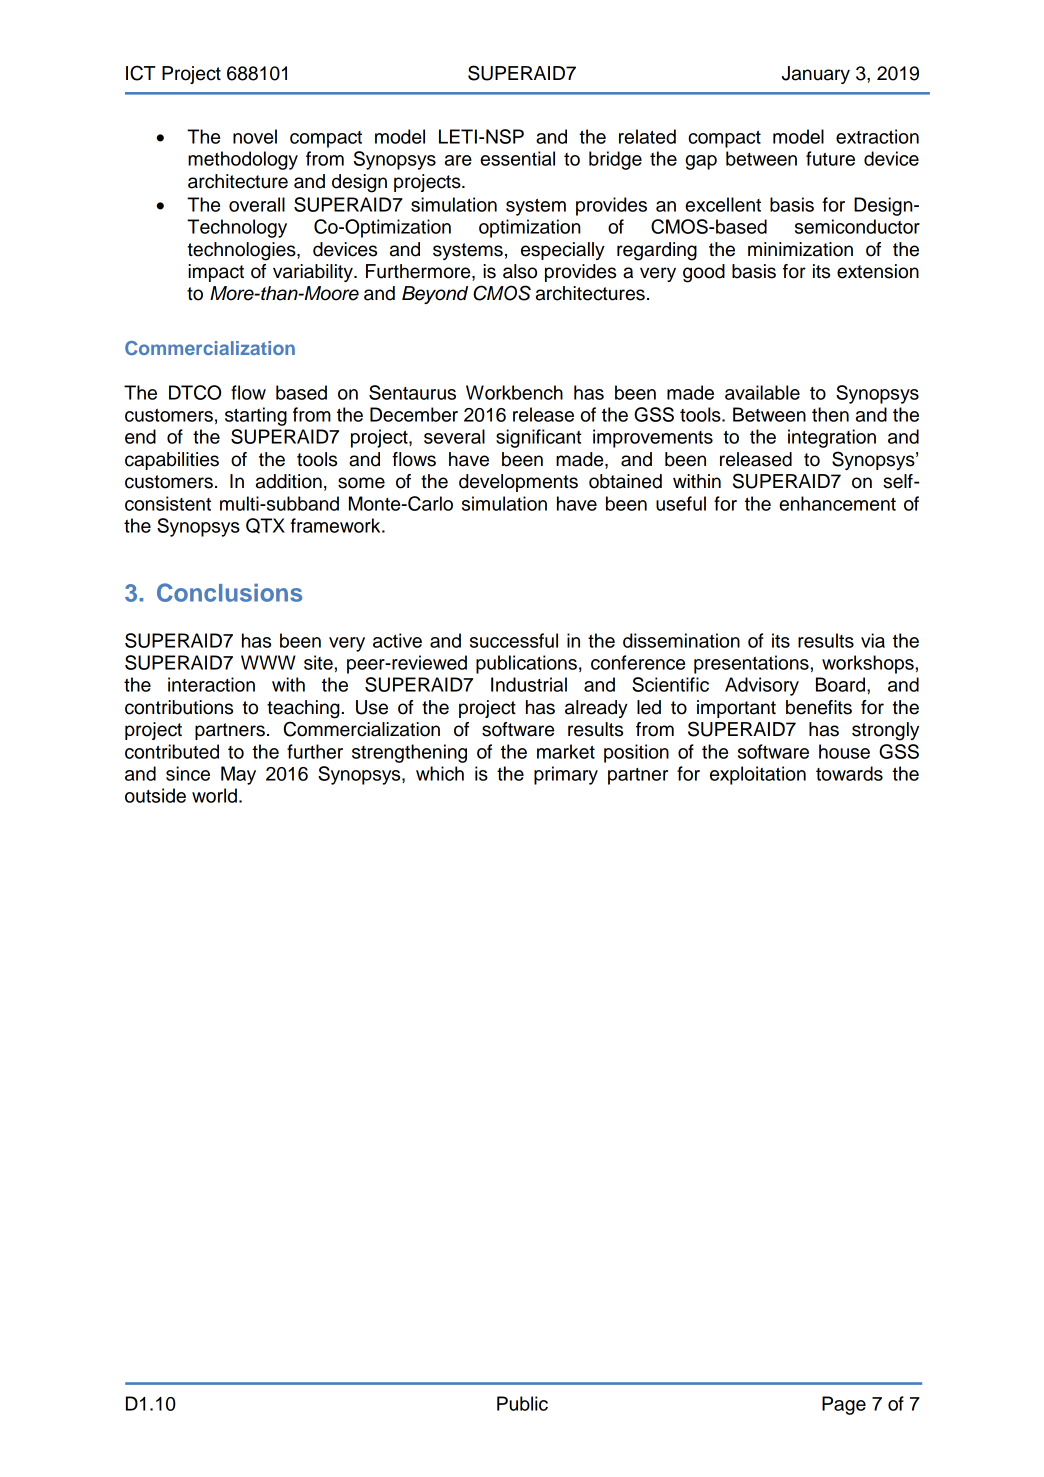 Image resolution: width=1044 pixels, height=1477 pixels. What do you see at coordinates (517, 158) in the screenshot?
I see `essential` at bounding box center [517, 158].
